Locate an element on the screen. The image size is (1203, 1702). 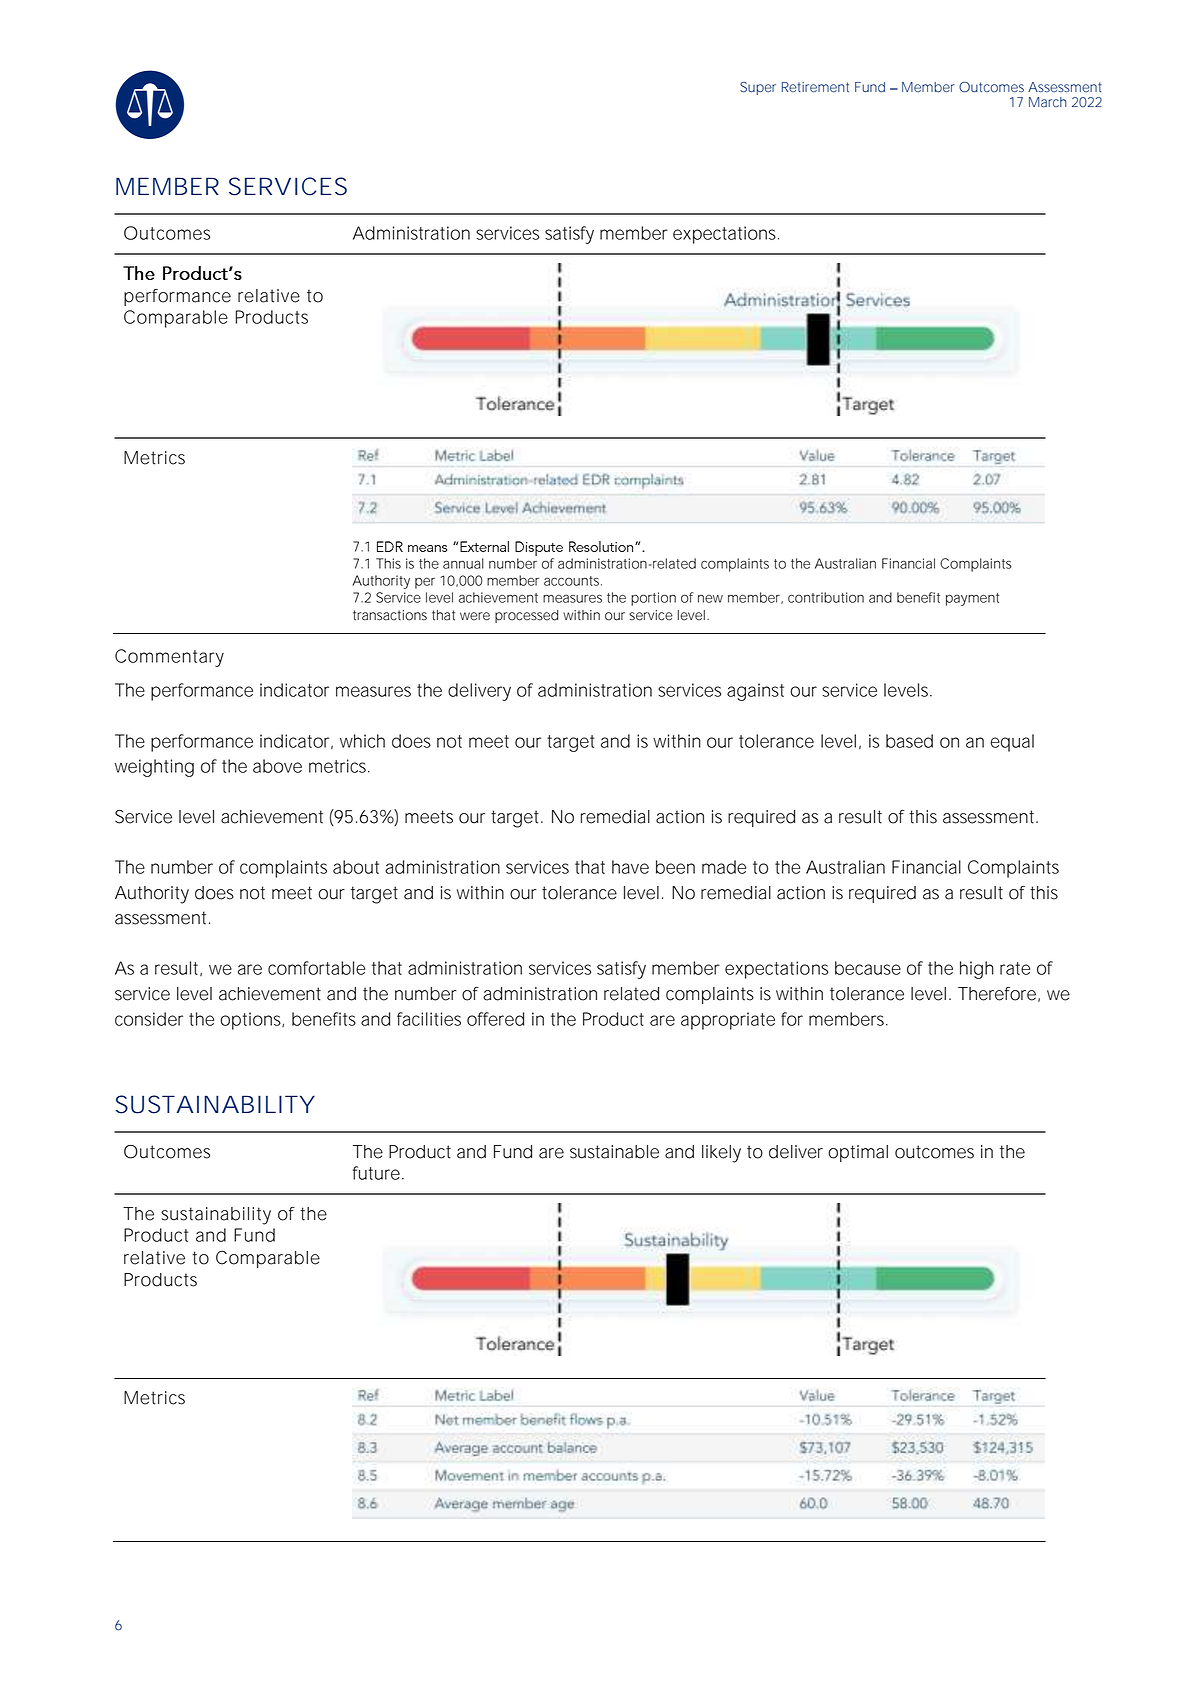
accounts is located at coordinates (571, 581).
